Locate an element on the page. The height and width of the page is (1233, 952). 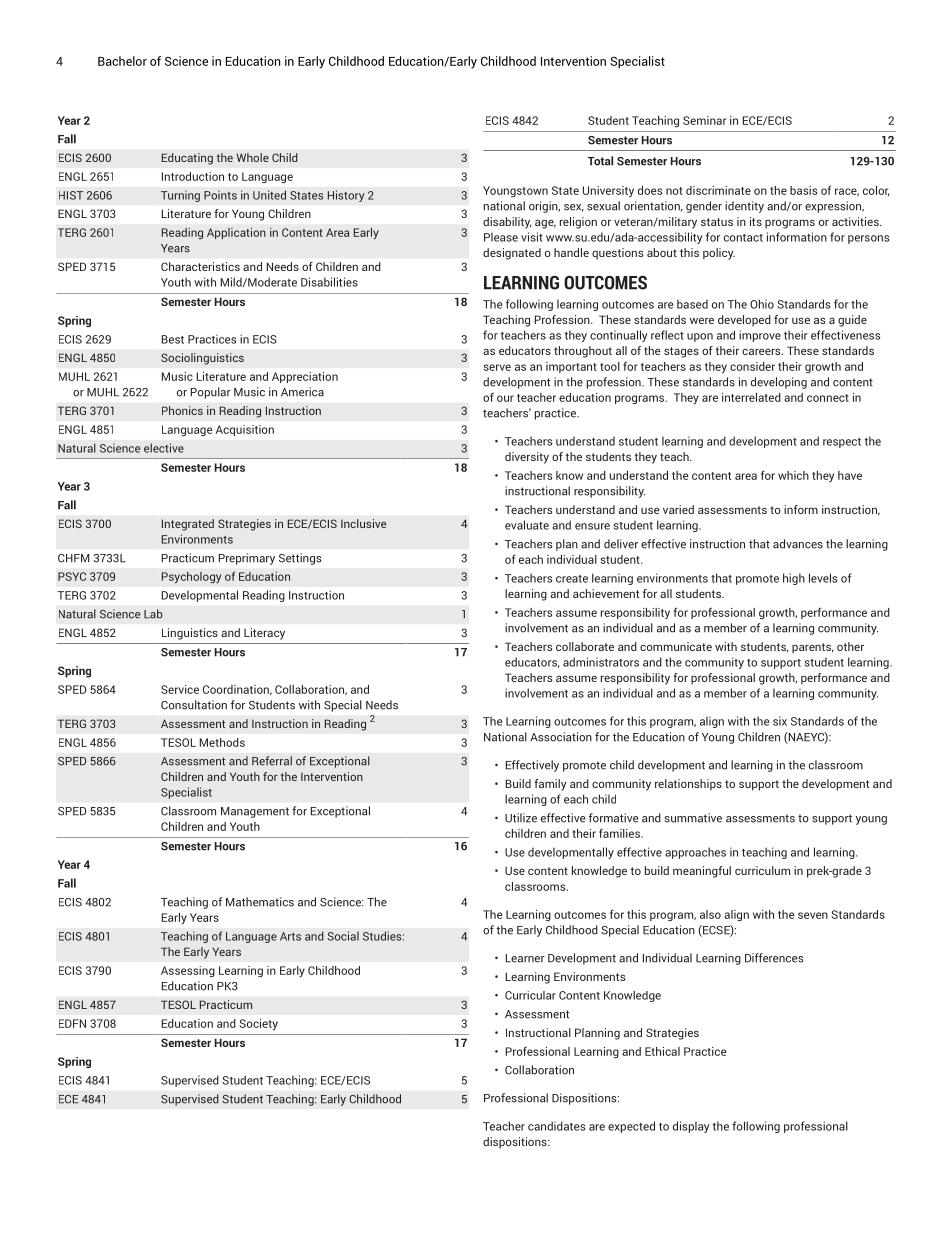
Society is located at coordinates (259, 1024).
